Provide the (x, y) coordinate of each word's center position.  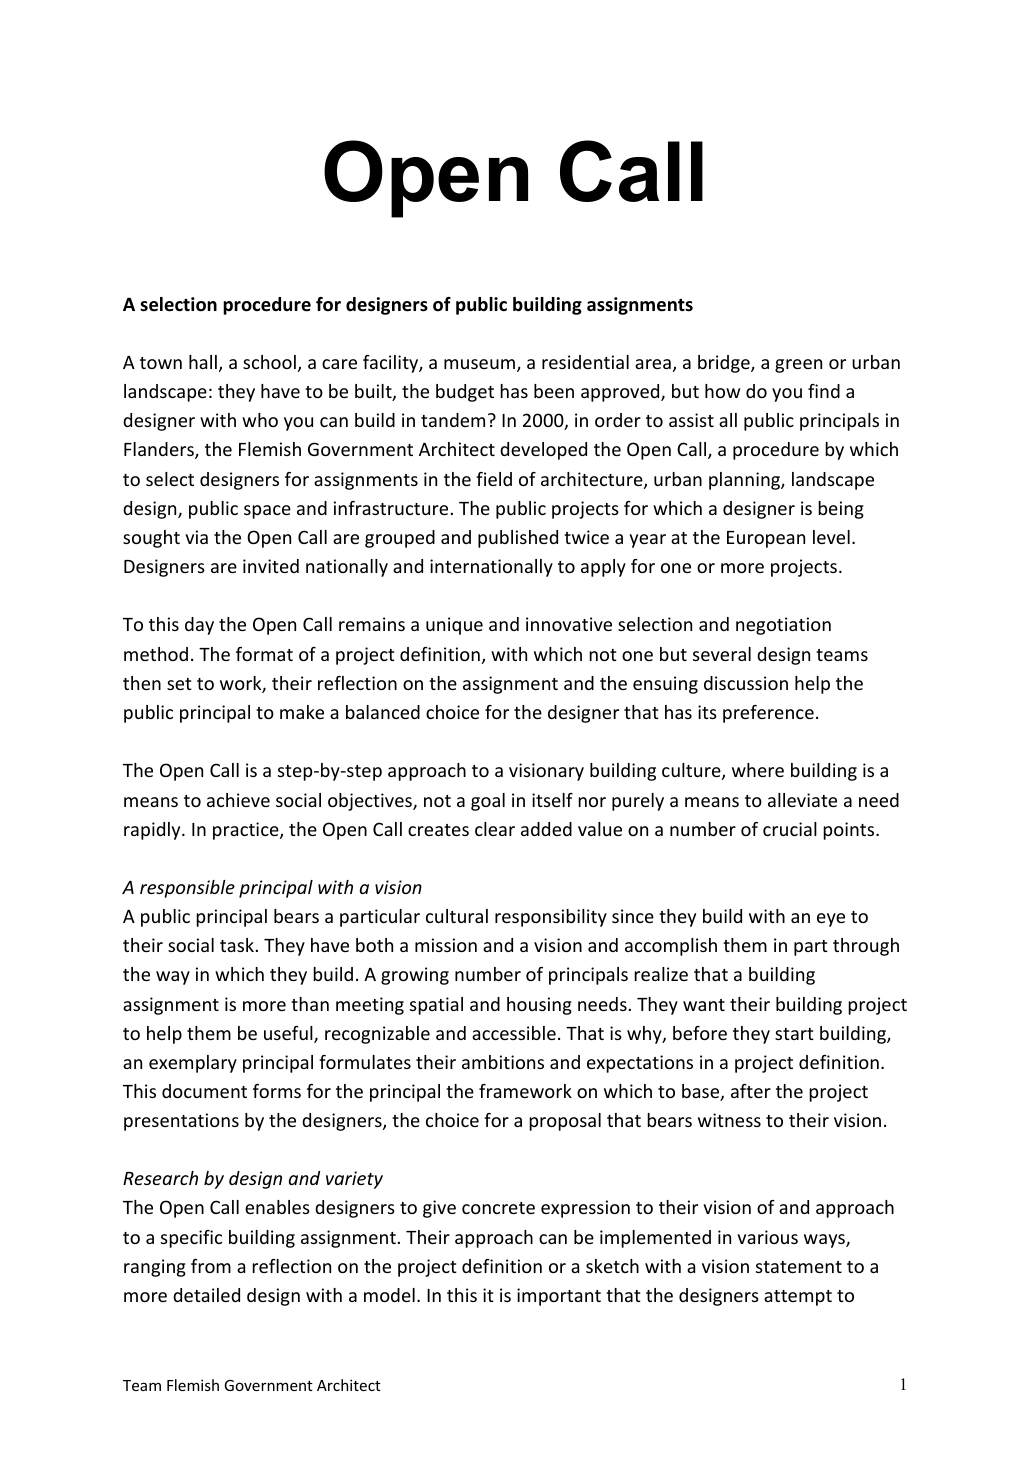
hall (203, 362)
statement (799, 1267)
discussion (746, 683)
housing (539, 1006)
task (237, 945)
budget (465, 393)
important (559, 1297)
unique (454, 626)
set (179, 684)
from (211, 1266)
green (798, 366)
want (704, 1005)
